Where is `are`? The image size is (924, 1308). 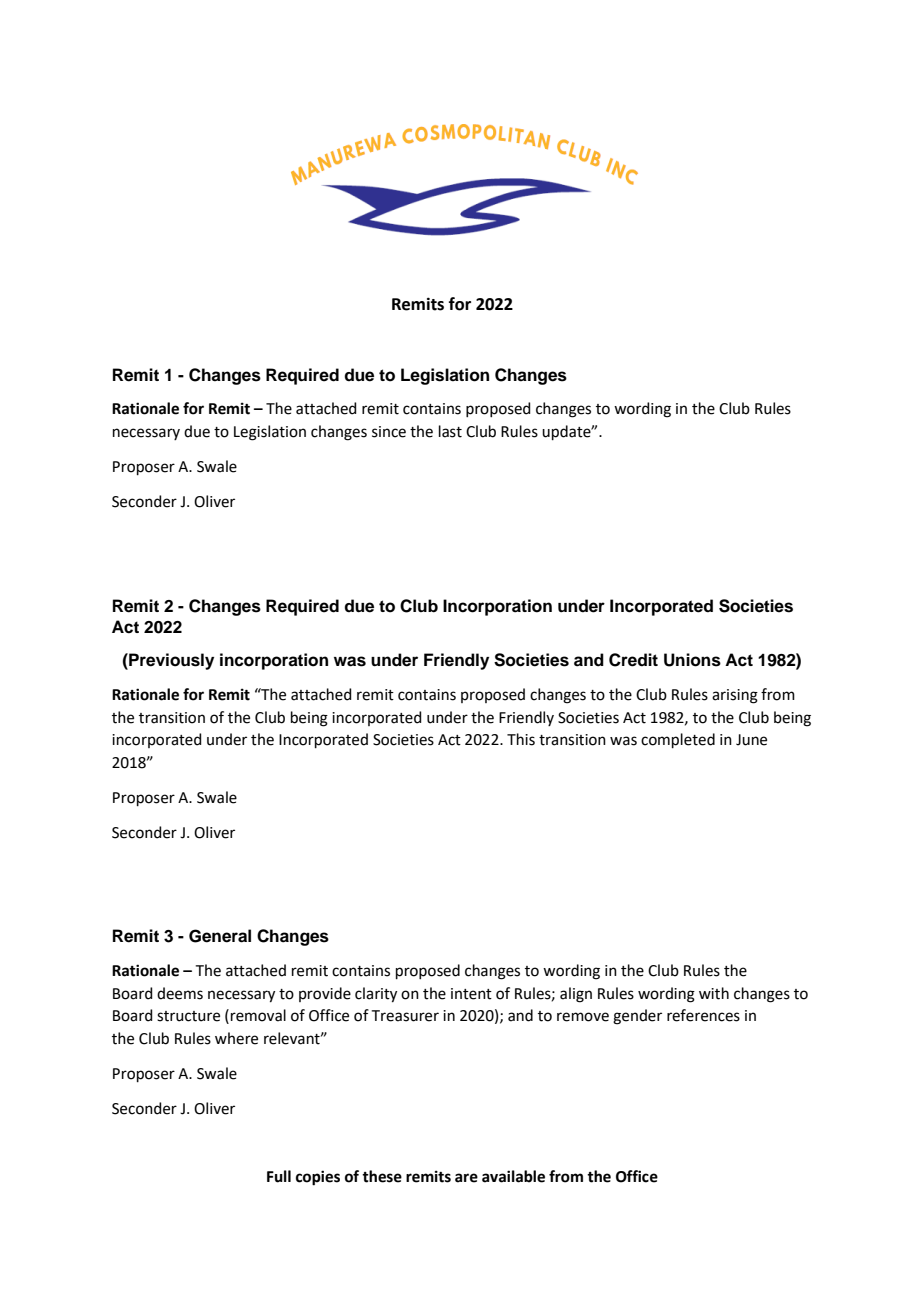
are is located at coordinates (466, 1178).
